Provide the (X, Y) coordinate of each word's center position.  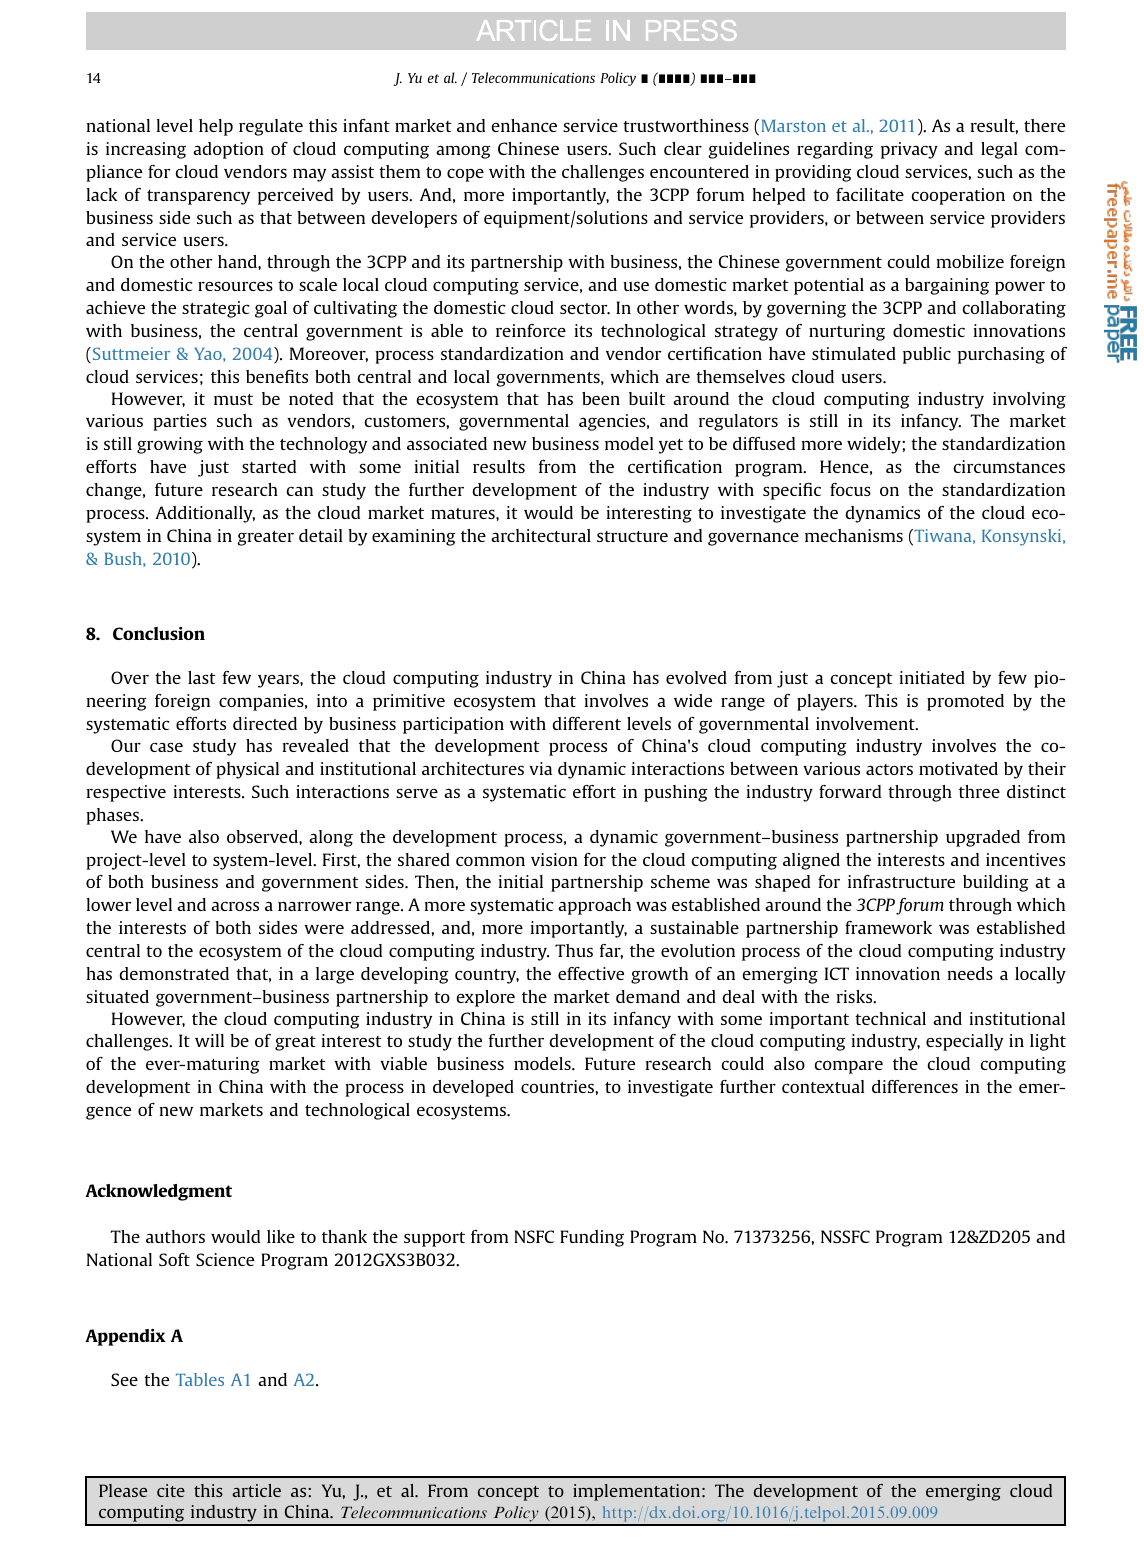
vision (554, 859)
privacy (909, 150)
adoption (228, 150)
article (256, 1490)
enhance (524, 125)
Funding (592, 1238)
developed (473, 1088)
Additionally (205, 514)
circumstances (1009, 466)
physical (247, 770)
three (979, 791)
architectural (541, 535)
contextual (823, 1086)
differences (915, 1086)
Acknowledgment (158, 1192)
